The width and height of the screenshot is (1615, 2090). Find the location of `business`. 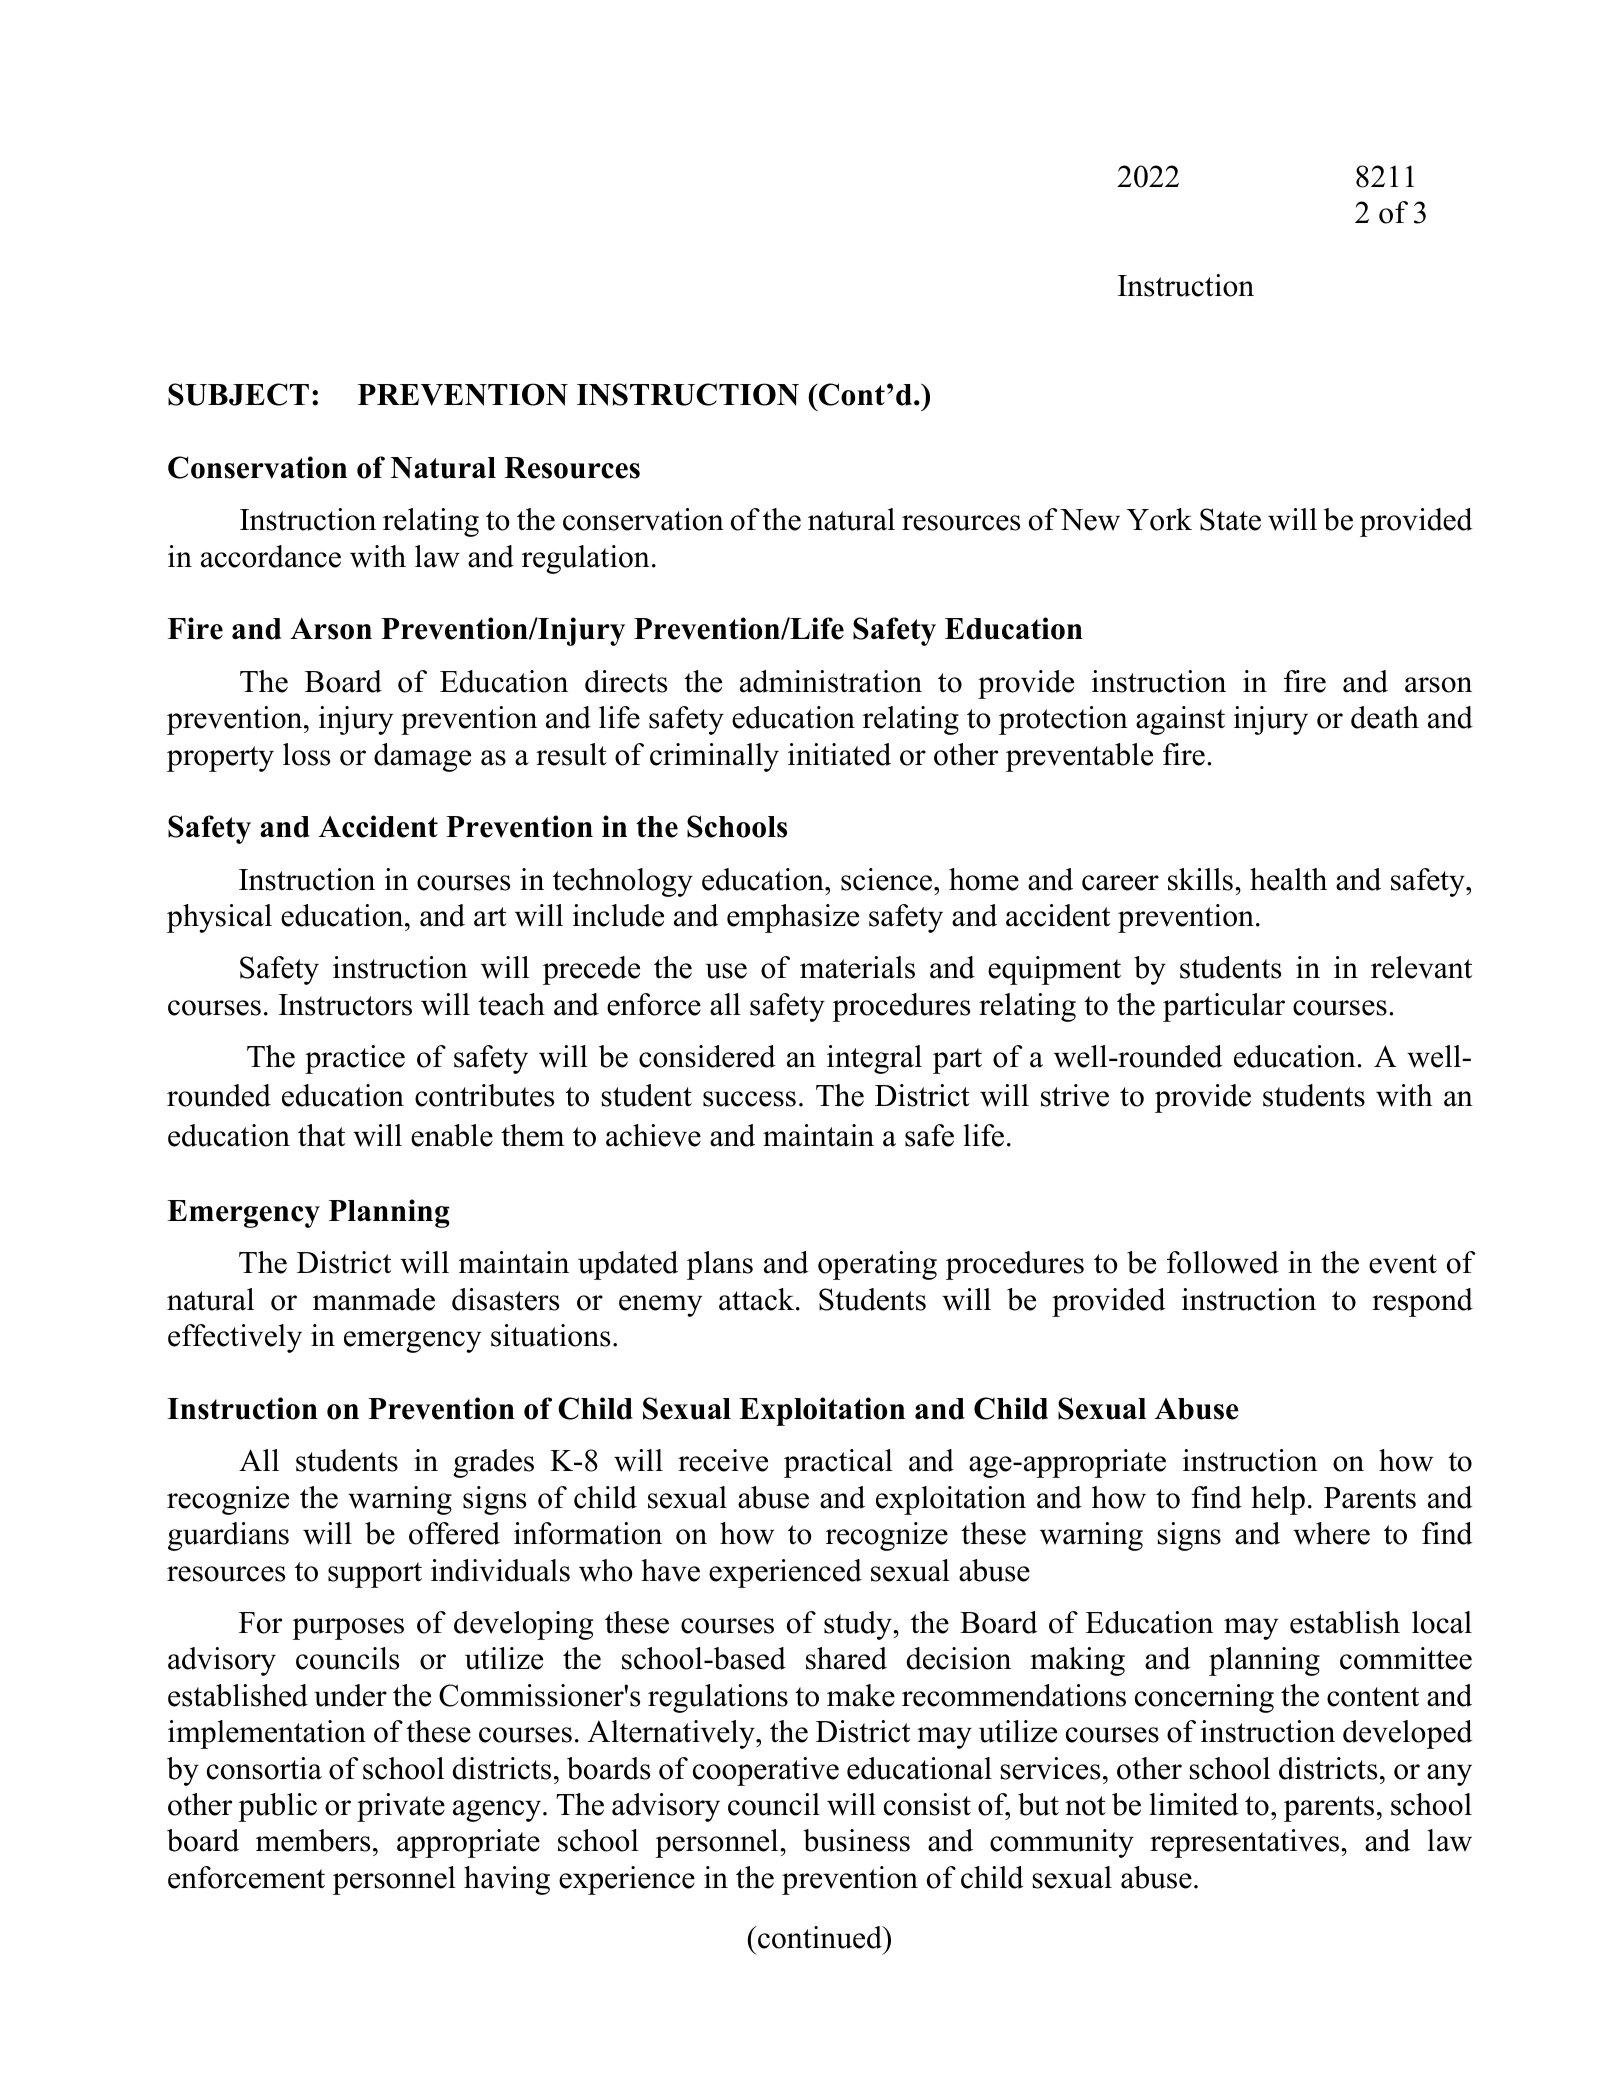

business is located at coordinates (856, 1840).
